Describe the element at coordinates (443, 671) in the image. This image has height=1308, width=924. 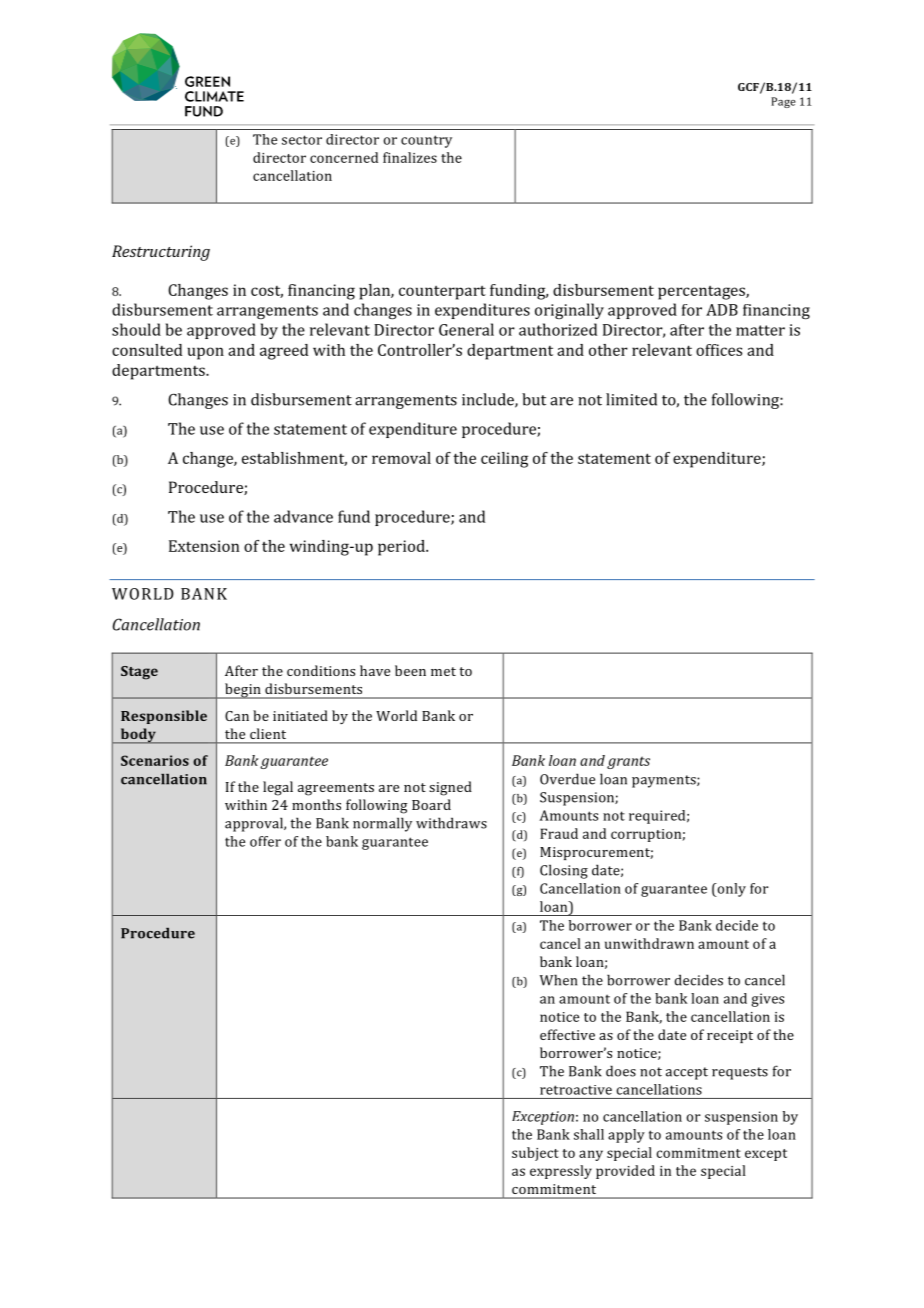
I see `met` at that location.
